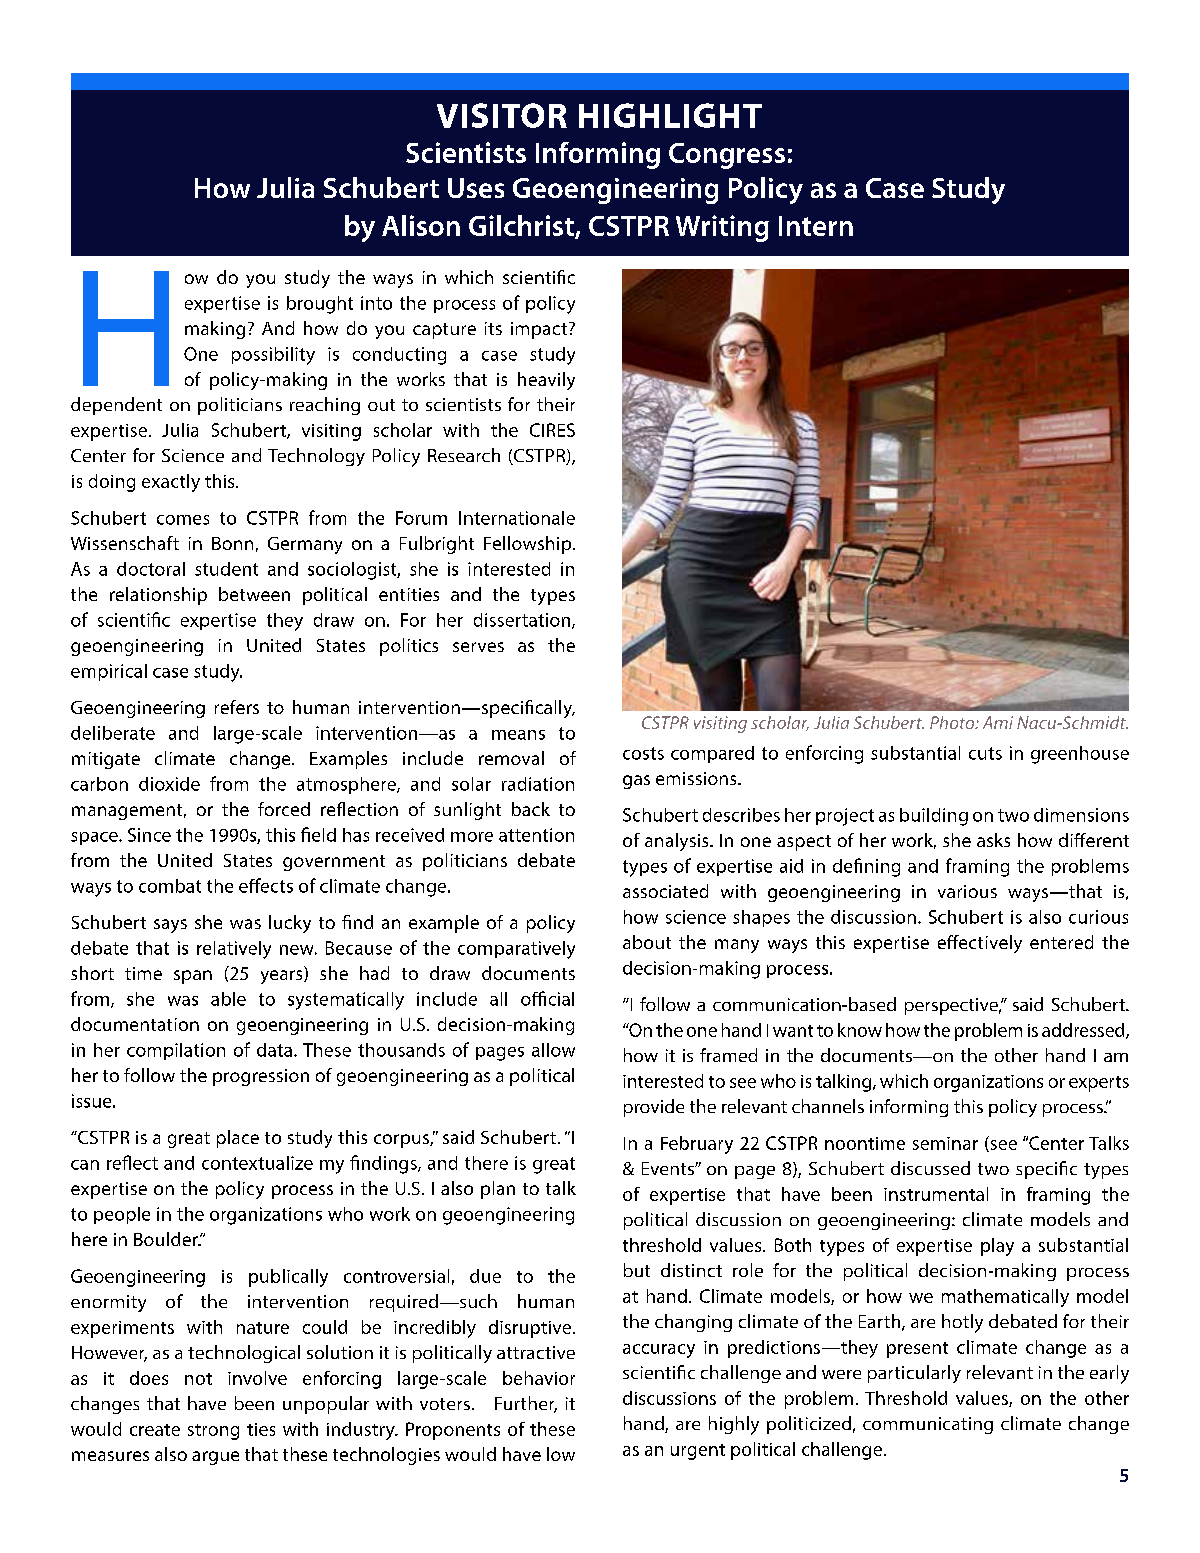 This screenshot has width=1200, height=1553. I want to click on Photo, so click(953, 722).
